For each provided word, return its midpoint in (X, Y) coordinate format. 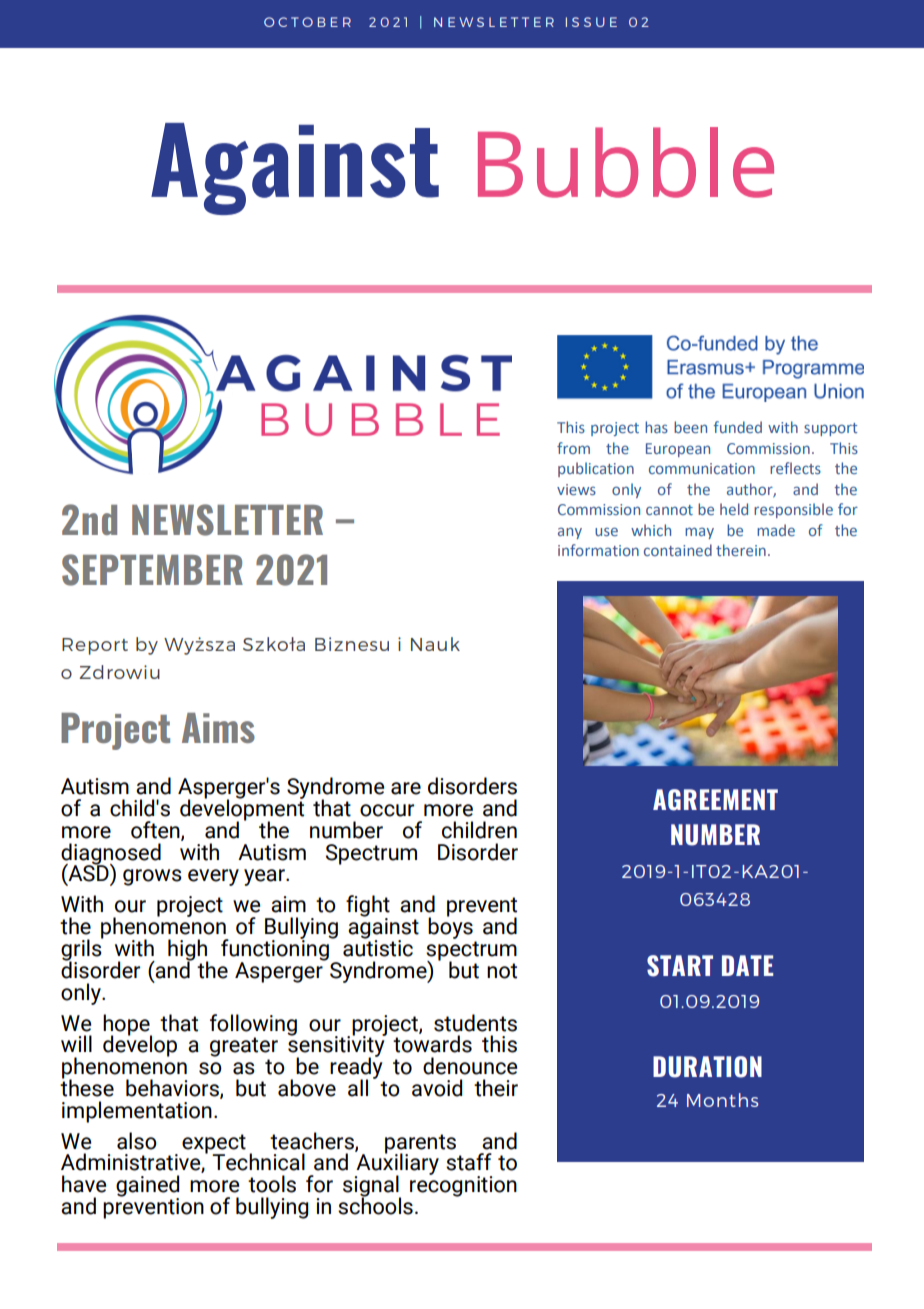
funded (738, 427)
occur (387, 810)
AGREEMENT (715, 800)
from (573, 448)
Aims (218, 728)
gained (147, 1187)
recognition (463, 1185)
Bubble (626, 162)
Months (722, 1100)
